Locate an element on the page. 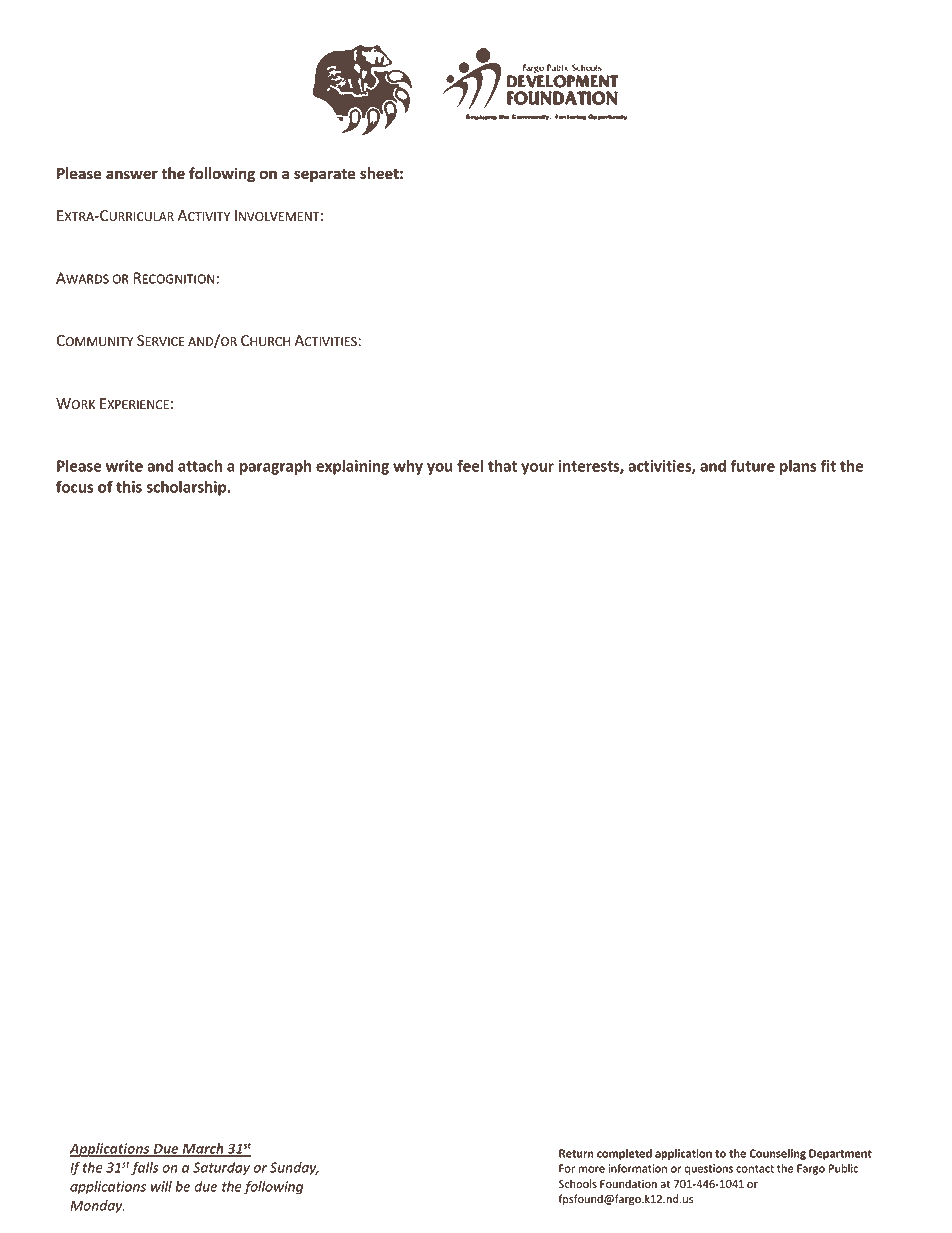  answer is located at coordinates (132, 175).
